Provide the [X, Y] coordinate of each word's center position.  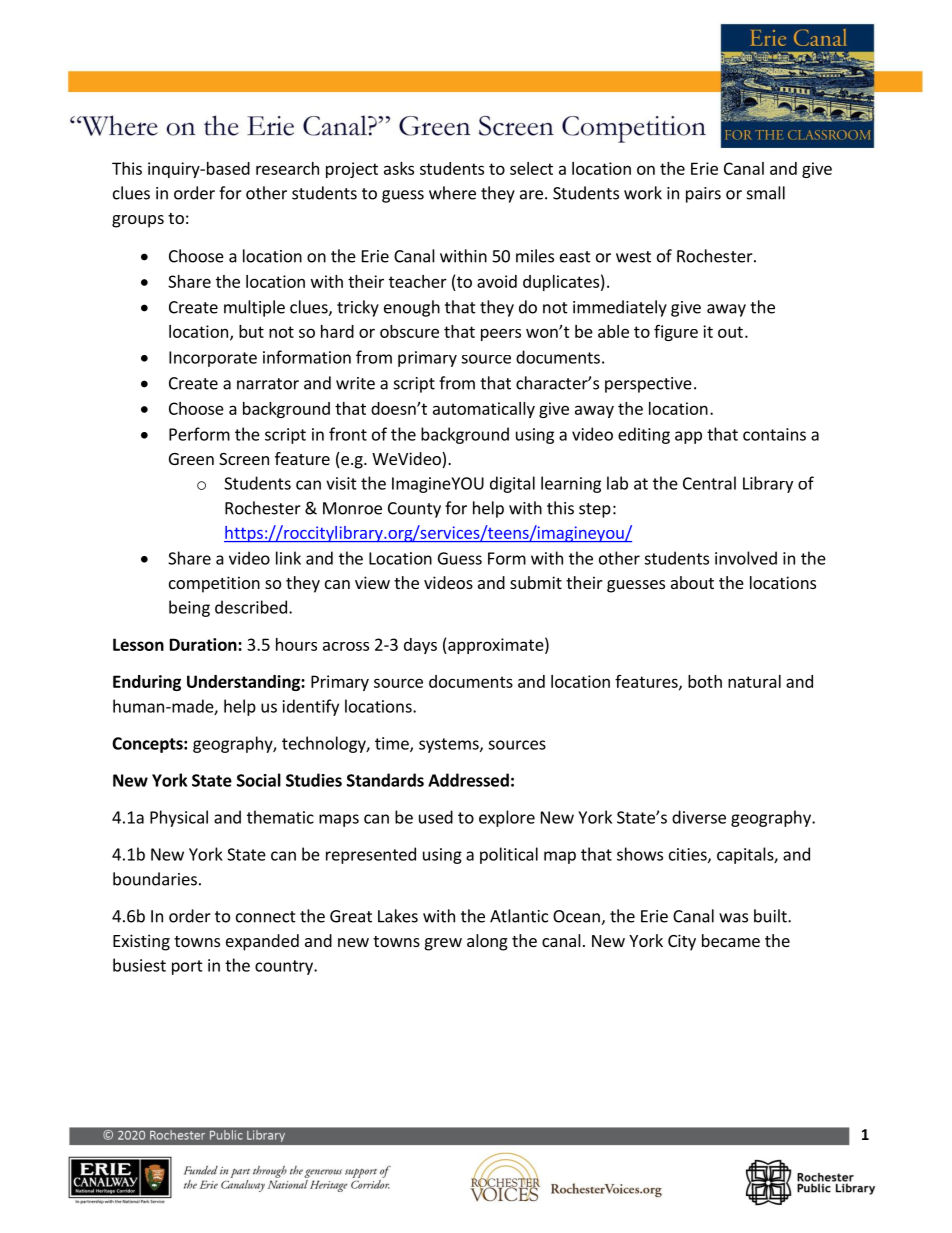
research [287, 168]
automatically [484, 410]
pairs [703, 195]
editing [644, 435]
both [705, 681]
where [452, 193]
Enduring [147, 683]
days [420, 646]
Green [191, 459]
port [187, 967]
